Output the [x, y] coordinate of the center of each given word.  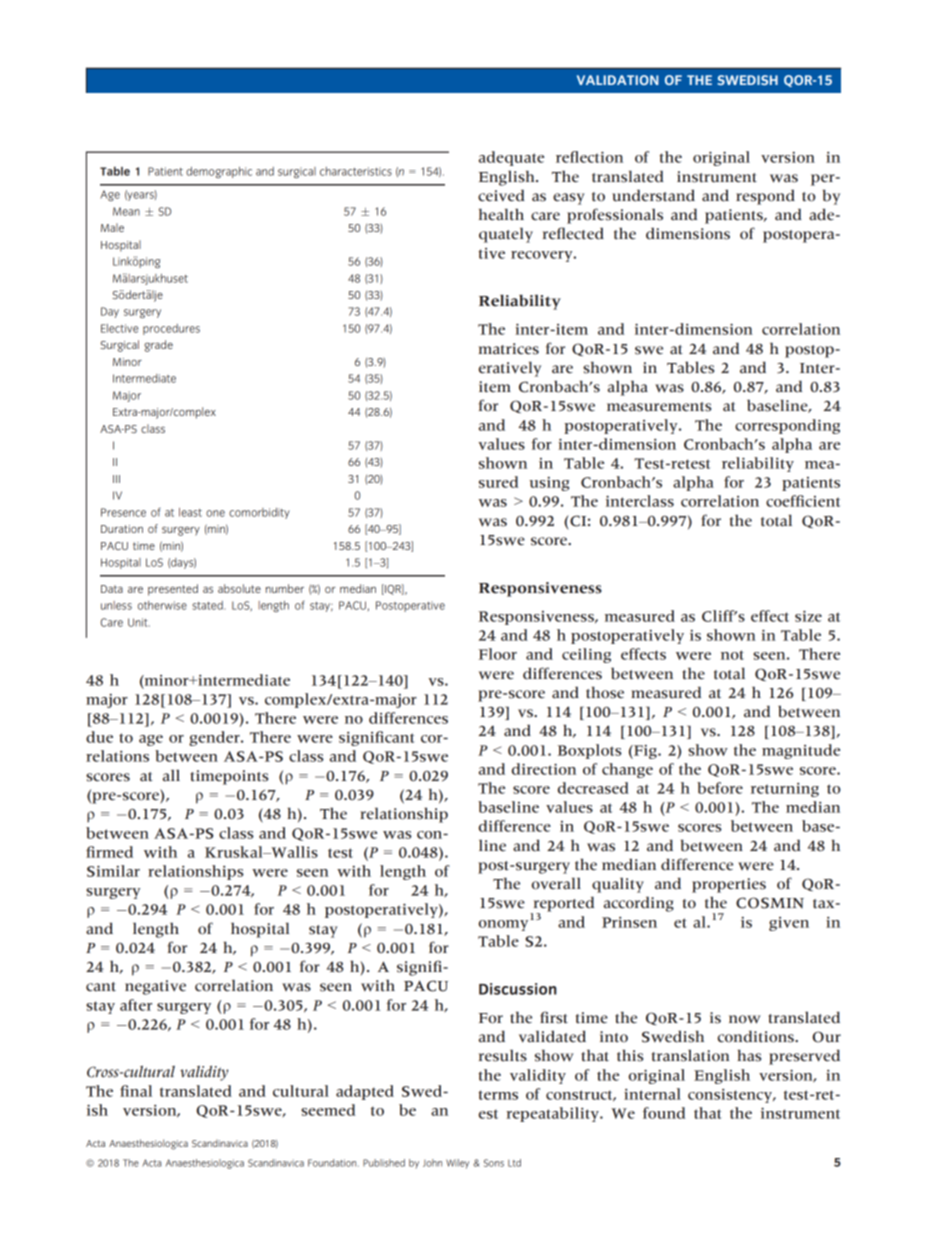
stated [208, 605]
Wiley [457, 1164]
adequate [511, 158]
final [136, 1091]
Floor [498, 654]
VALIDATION [617, 80]
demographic [219, 172]
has [750, 1055]
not [732, 655]
